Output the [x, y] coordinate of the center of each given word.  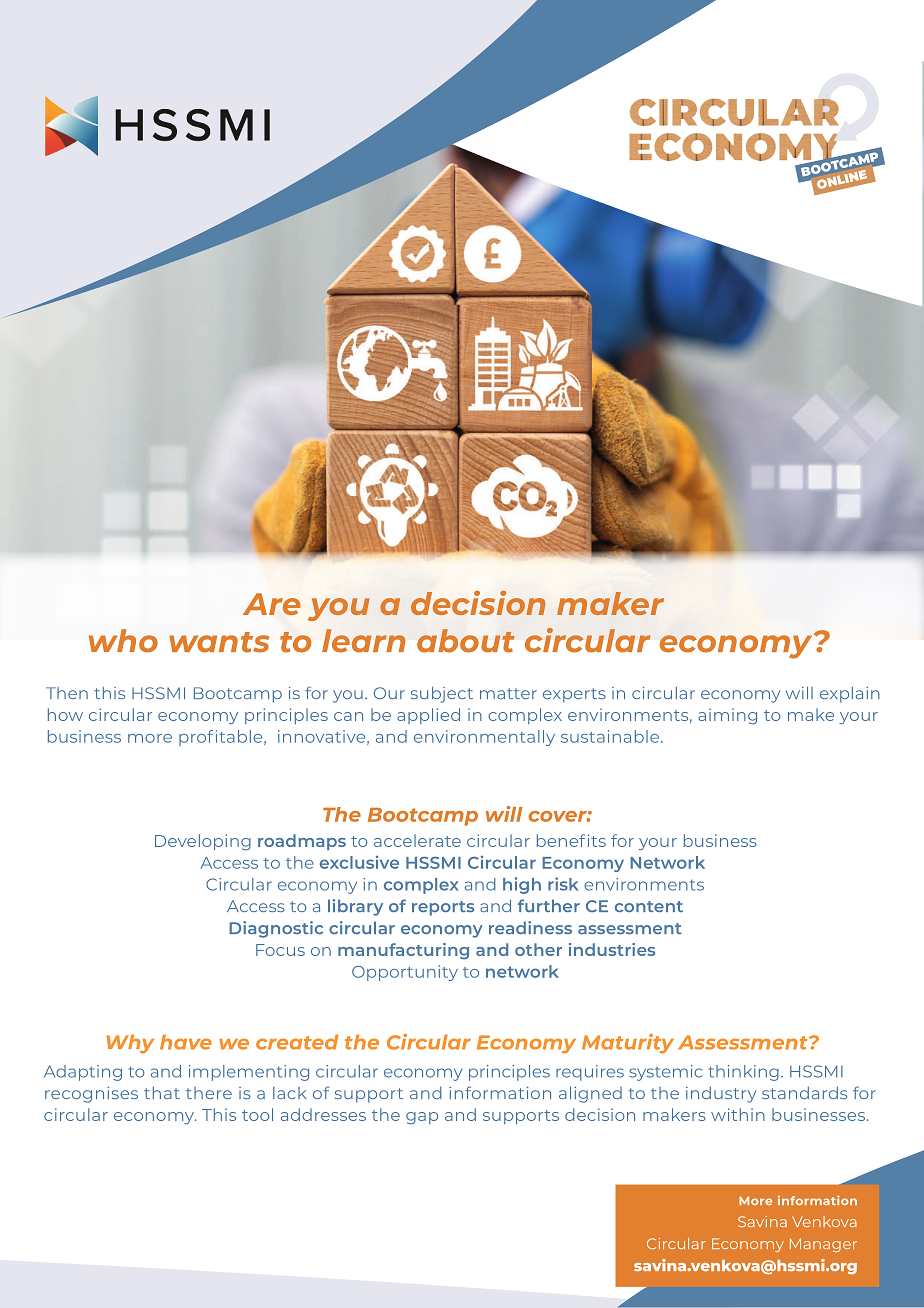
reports [443, 908]
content [649, 906]
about [466, 641]
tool [257, 1114]
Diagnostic [276, 929]
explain [850, 695]
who [123, 641]
